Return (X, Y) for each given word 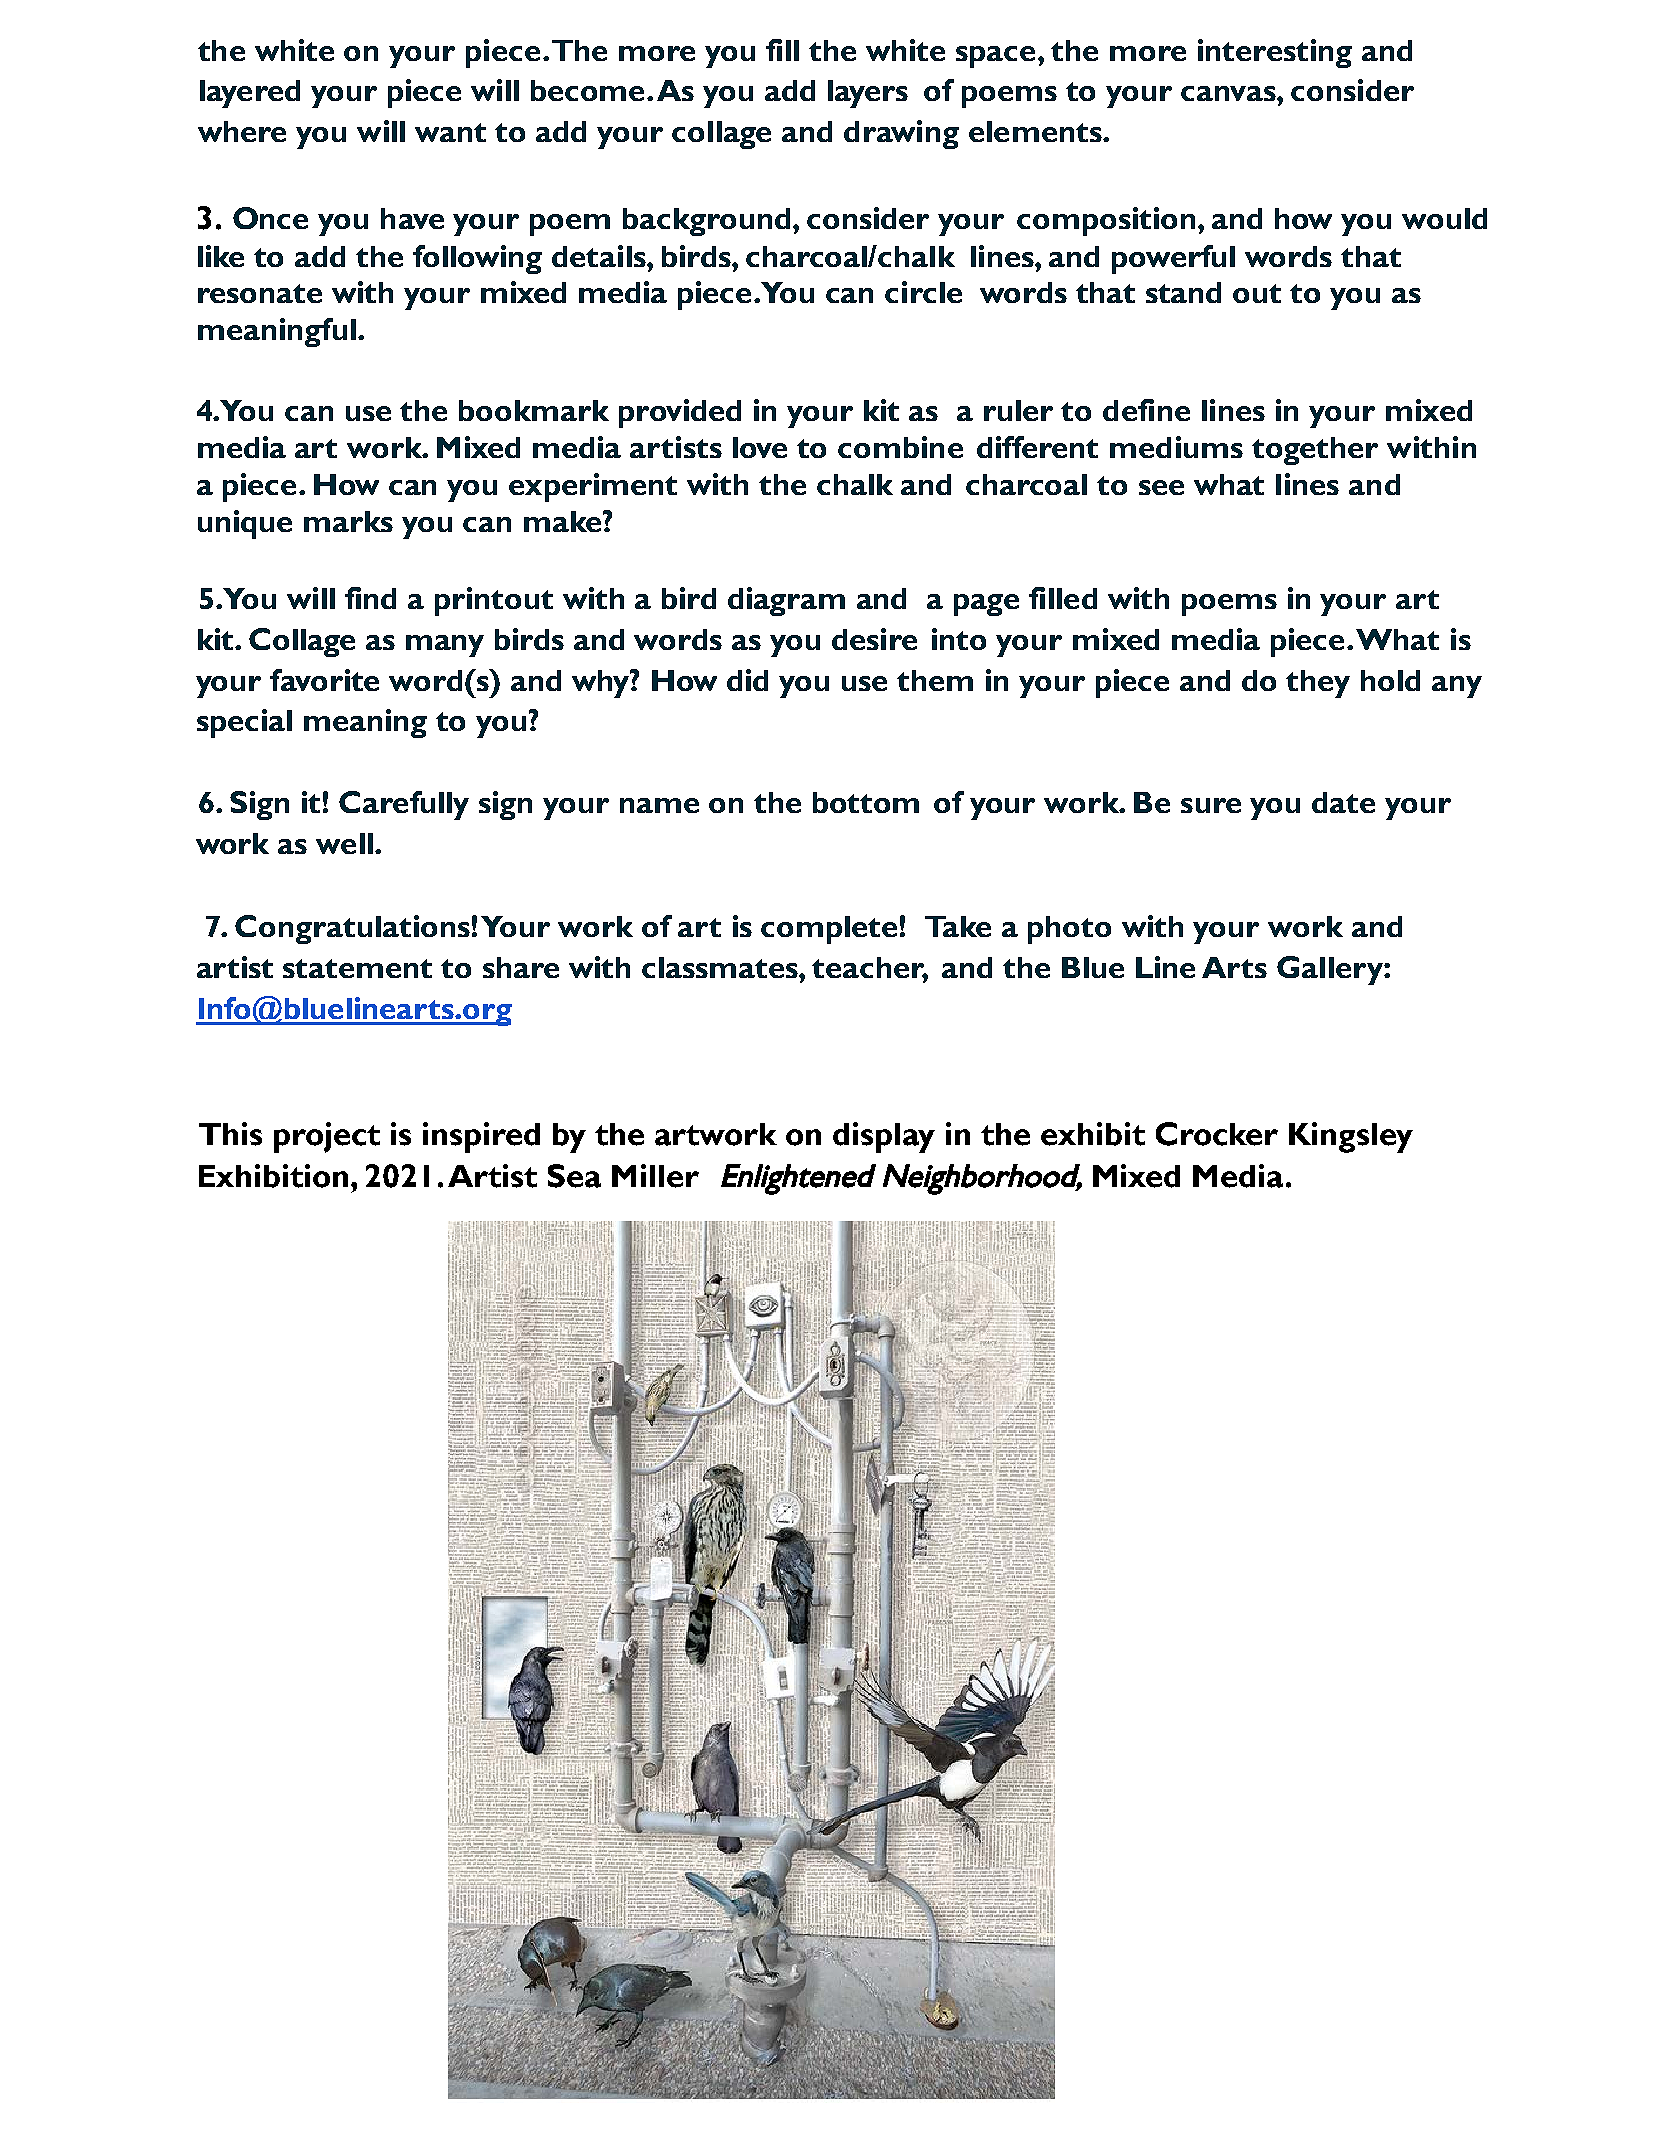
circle (923, 292)
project (327, 1137)
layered (250, 94)
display (884, 1137)
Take (958, 926)
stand (1183, 292)
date (1343, 802)
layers (868, 94)
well (344, 843)
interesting (1275, 53)
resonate (260, 293)
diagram (786, 601)
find (370, 598)
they (1318, 684)
